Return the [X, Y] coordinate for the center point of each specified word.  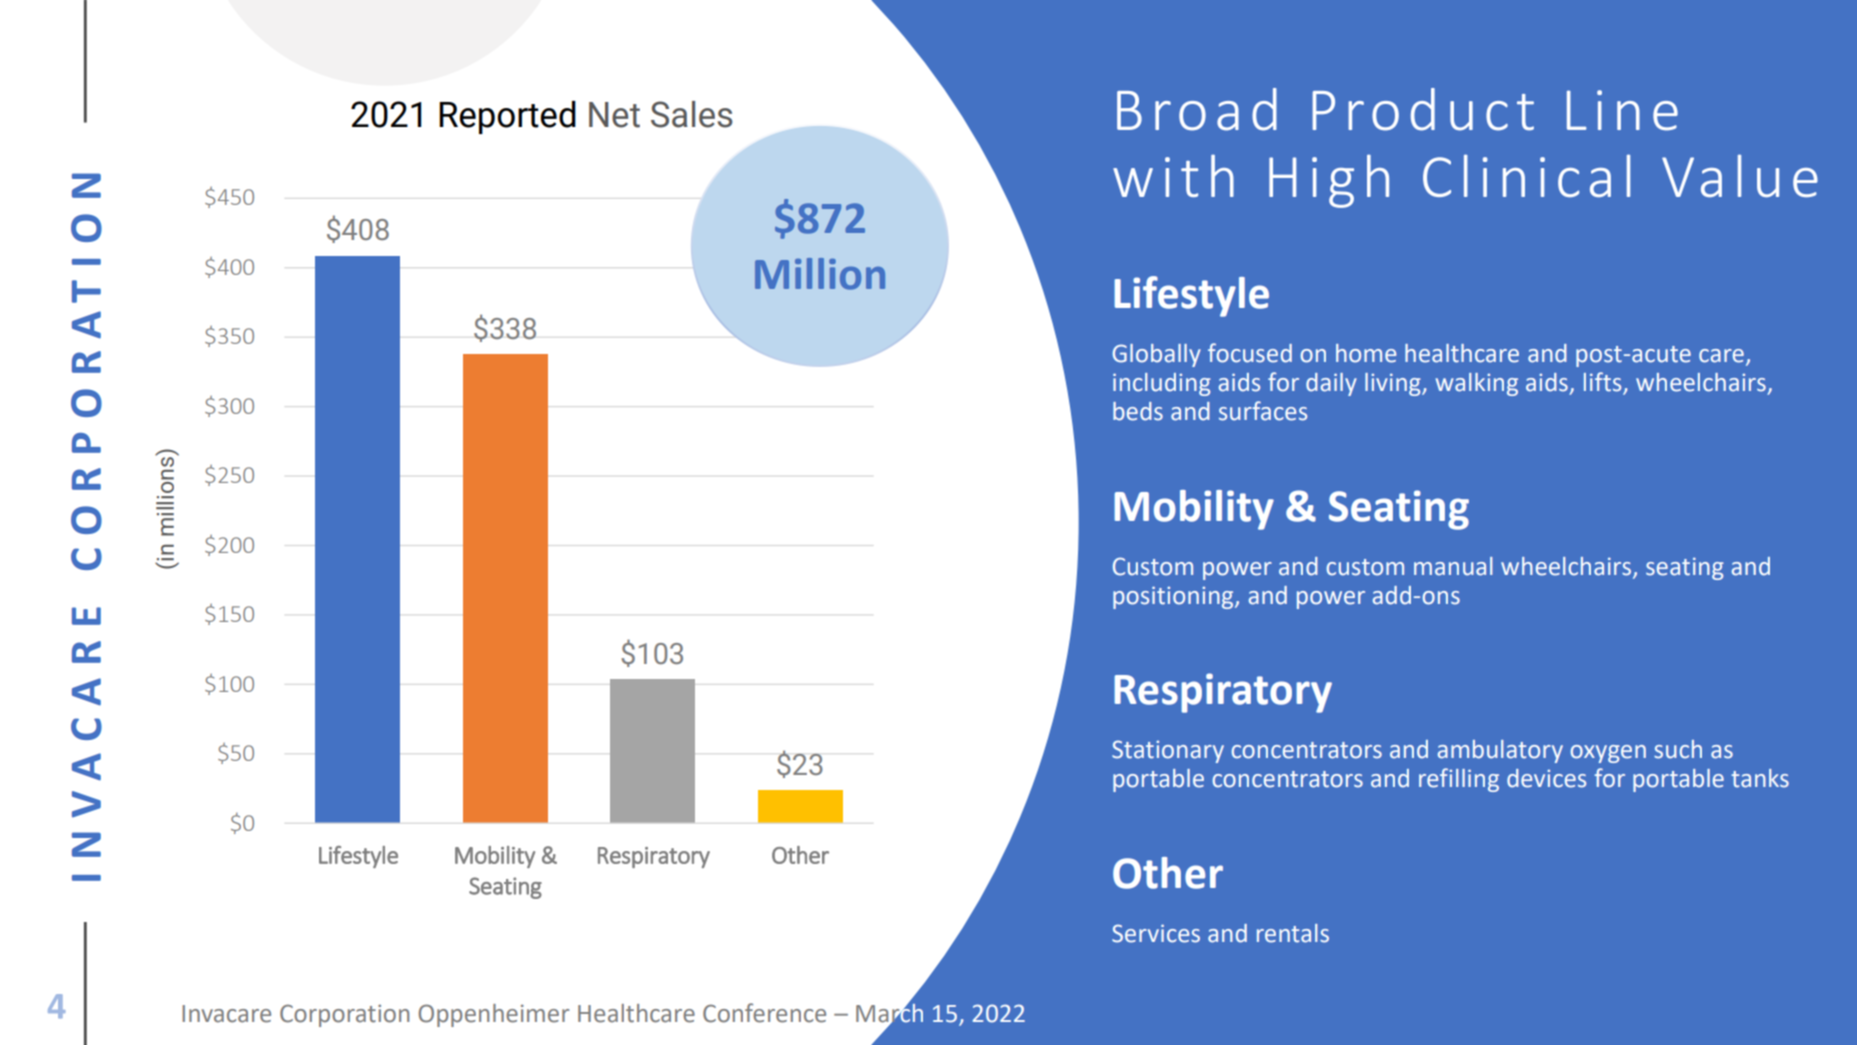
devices [1546, 778]
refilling [1459, 780]
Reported [507, 117]
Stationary [1168, 751]
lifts [1604, 383]
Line [1622, 110]
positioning [1174, 597]
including [1162, 384]
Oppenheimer [493, 1015]
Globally [1157, 355]
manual [1453, 566]
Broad [1197, 109]
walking [1477, 384]
